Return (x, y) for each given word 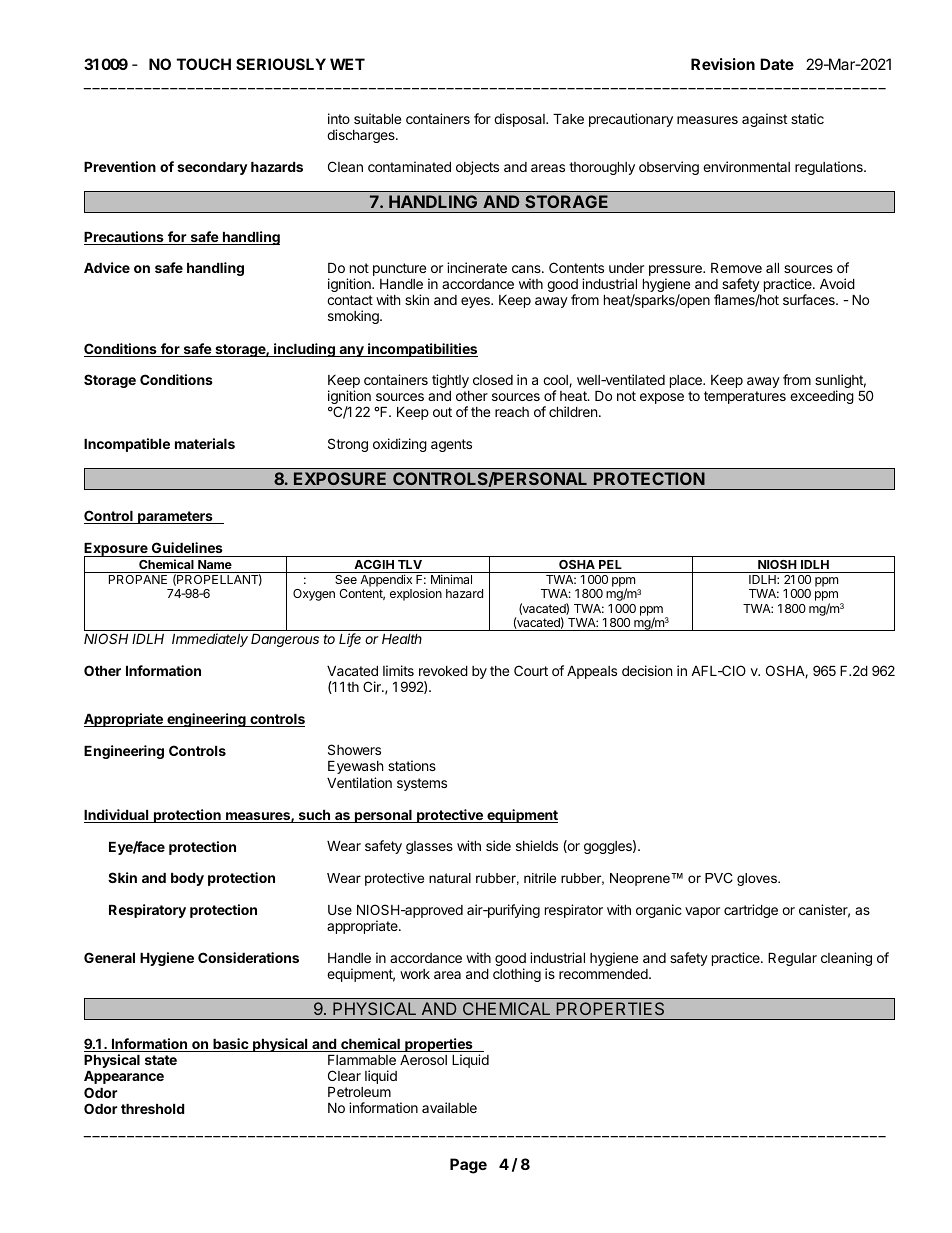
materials (205, 443)
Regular (792, 959)
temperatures (745, 397)
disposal (520, 120)
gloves (758, 879)
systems (422, 784)
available (449, 1107)
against (764, 120)
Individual (117, 816)
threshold (152, 1109)
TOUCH (204, 64)
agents (451, 445)
